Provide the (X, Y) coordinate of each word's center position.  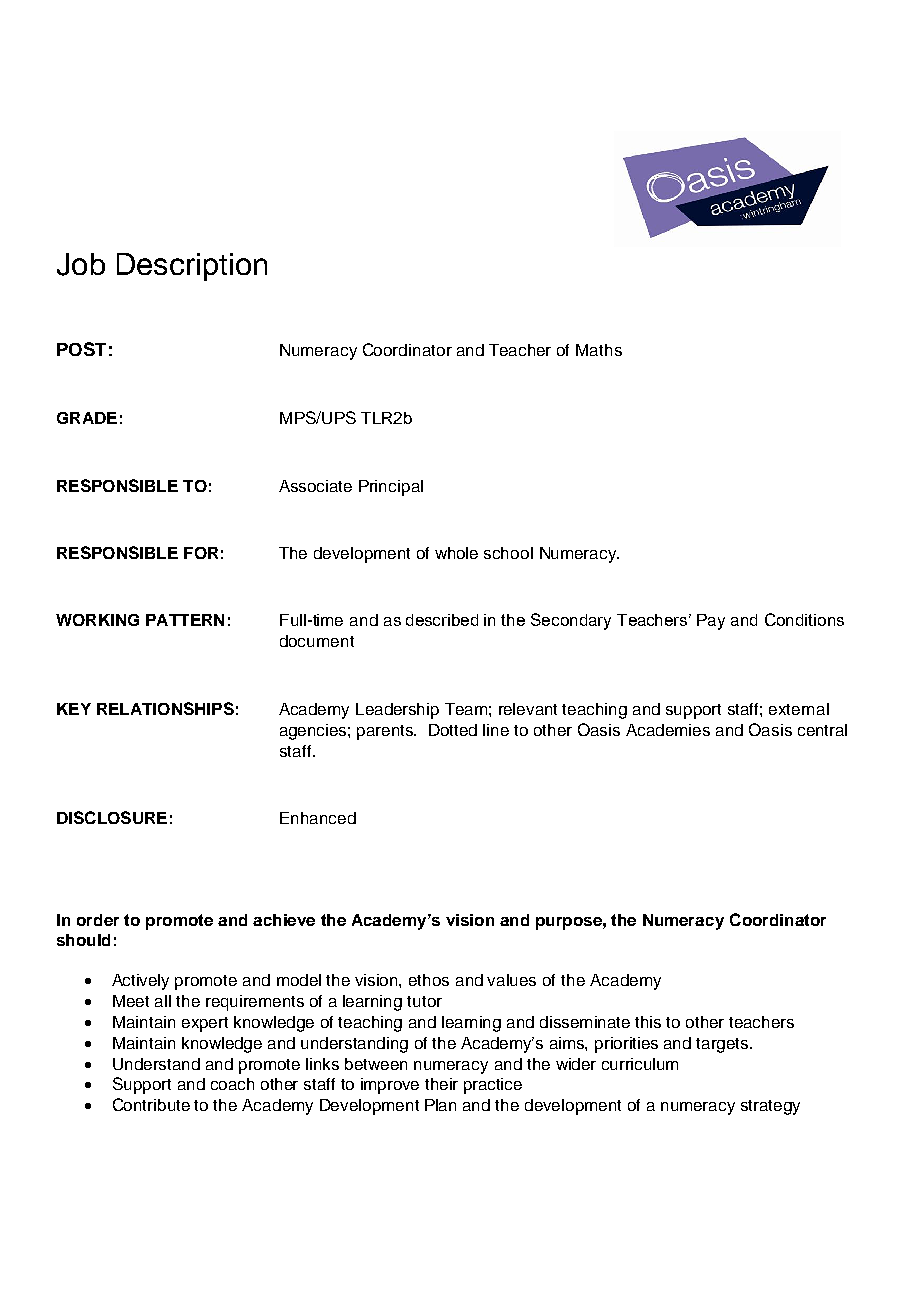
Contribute (151, 1104)
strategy (770, 1107)
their (441, 1084)
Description (192, 267)
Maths (599, 350)
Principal (391, 488)
